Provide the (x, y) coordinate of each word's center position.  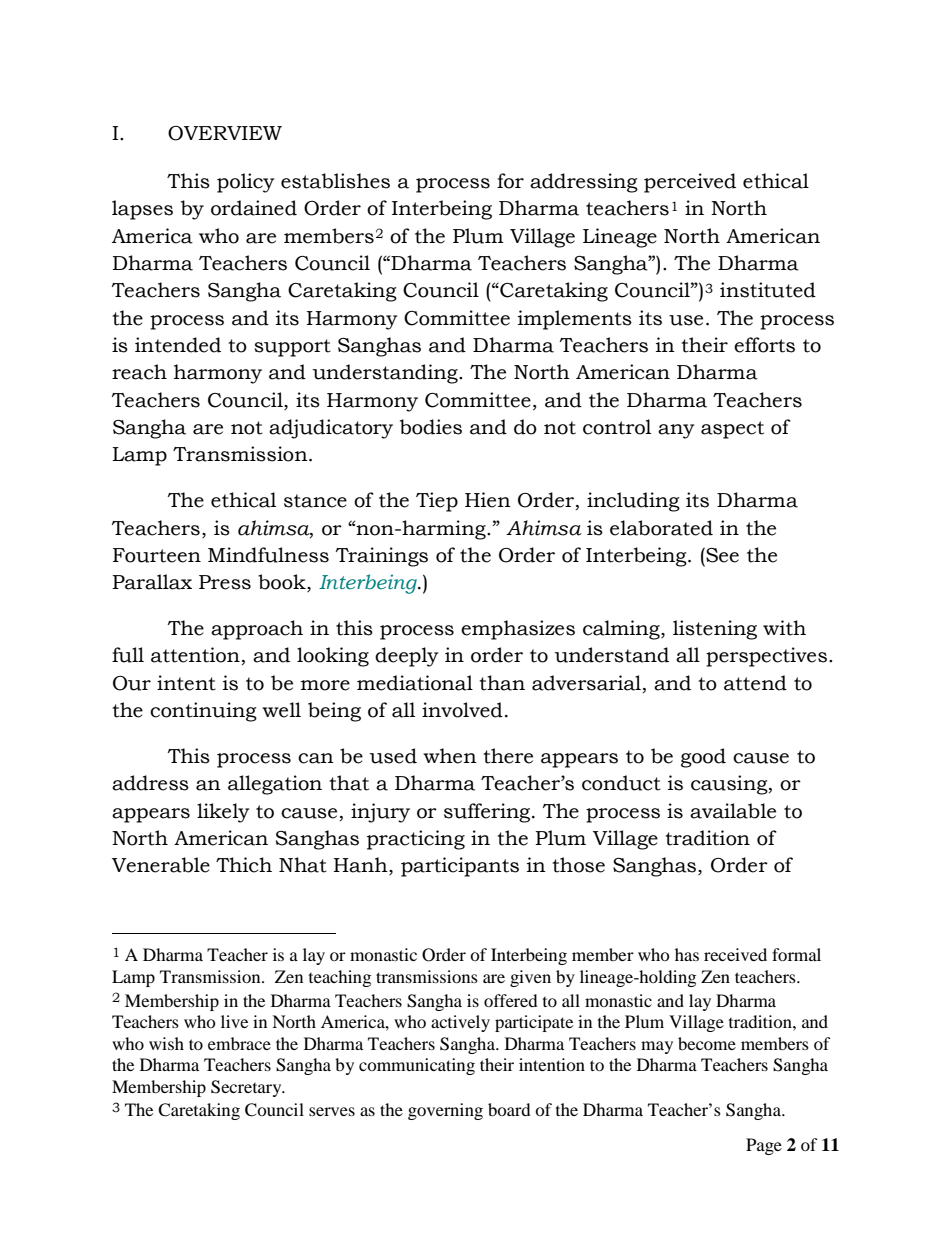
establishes (335, 181)
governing (445, 1111)
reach (139, 372)
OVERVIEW (225, 133)
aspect (732, 430)
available (733, 811)
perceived (690, 183)
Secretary (247, 1088)
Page (764, 1146)
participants (460, 867)
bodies (431, 427)
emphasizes (518, 630)
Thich (244, 865)
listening (715, 630)
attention (195, 655)
